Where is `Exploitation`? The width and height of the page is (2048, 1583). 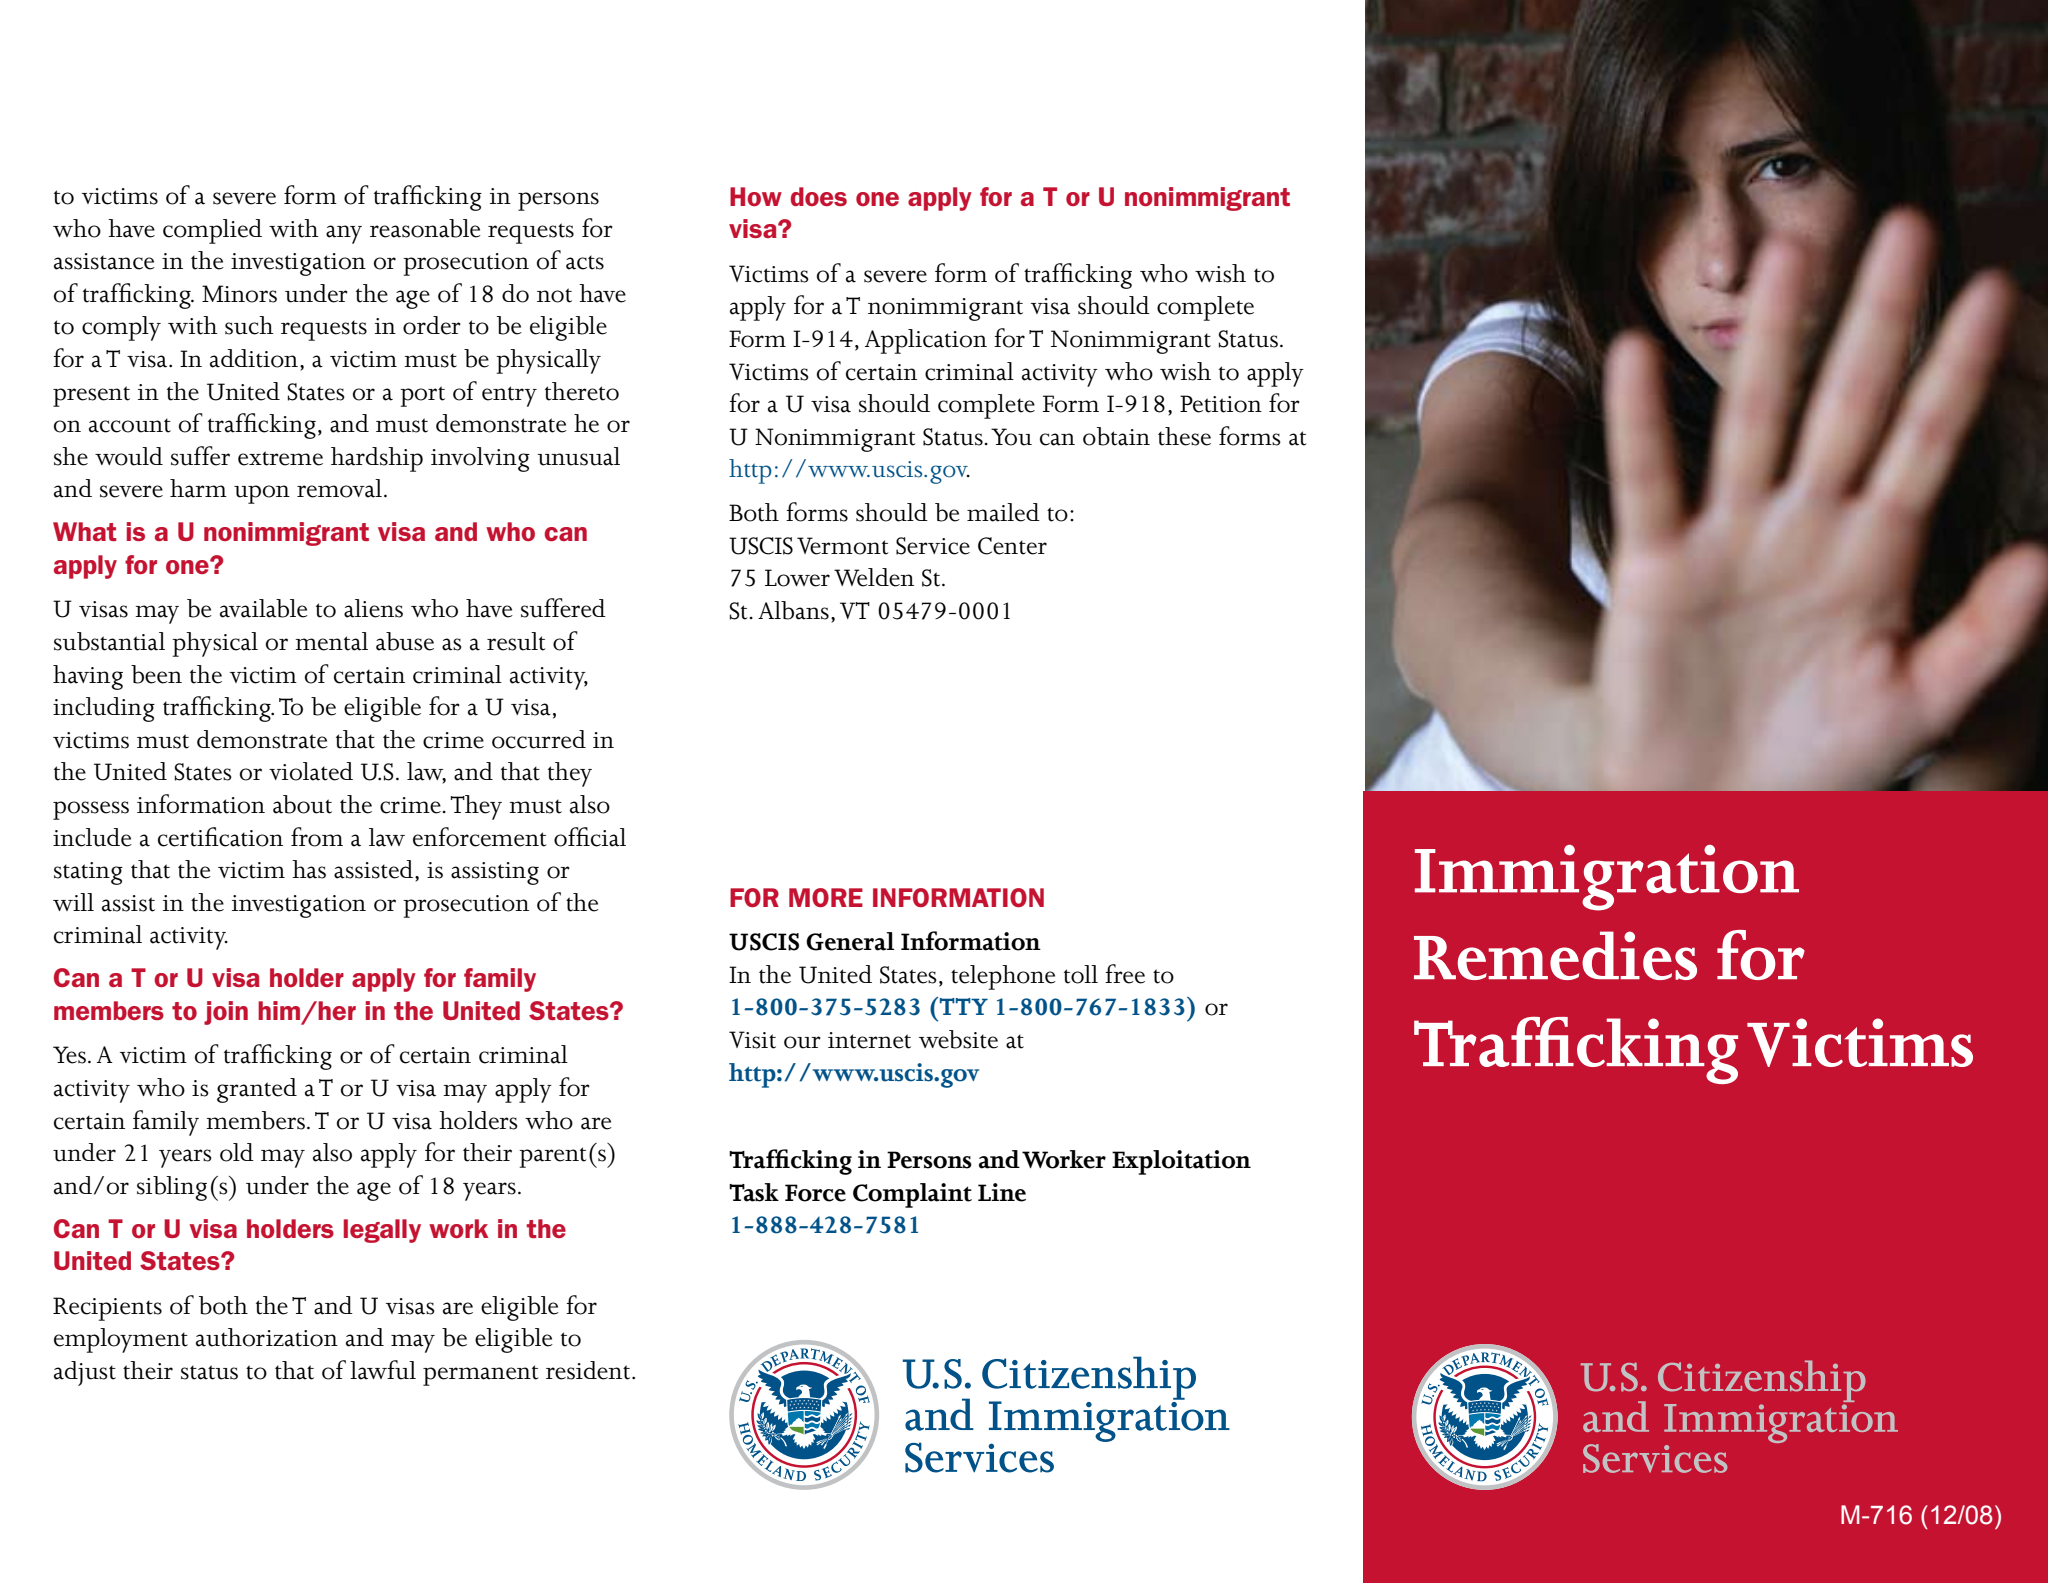 Exploitation is located at coordinates (1181, 1162).
